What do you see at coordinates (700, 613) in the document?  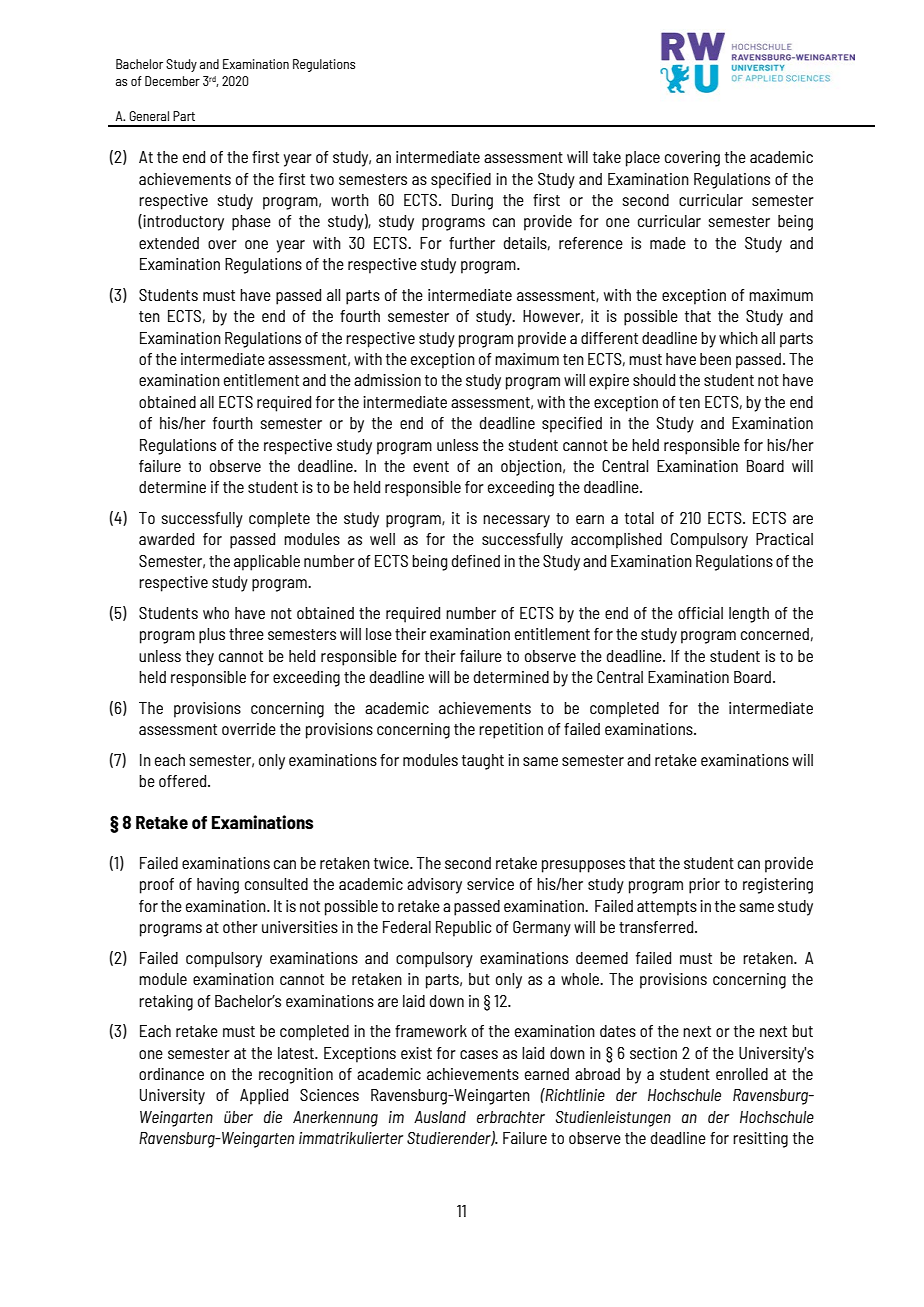 I see `official` at bounding box center [700, 613].
